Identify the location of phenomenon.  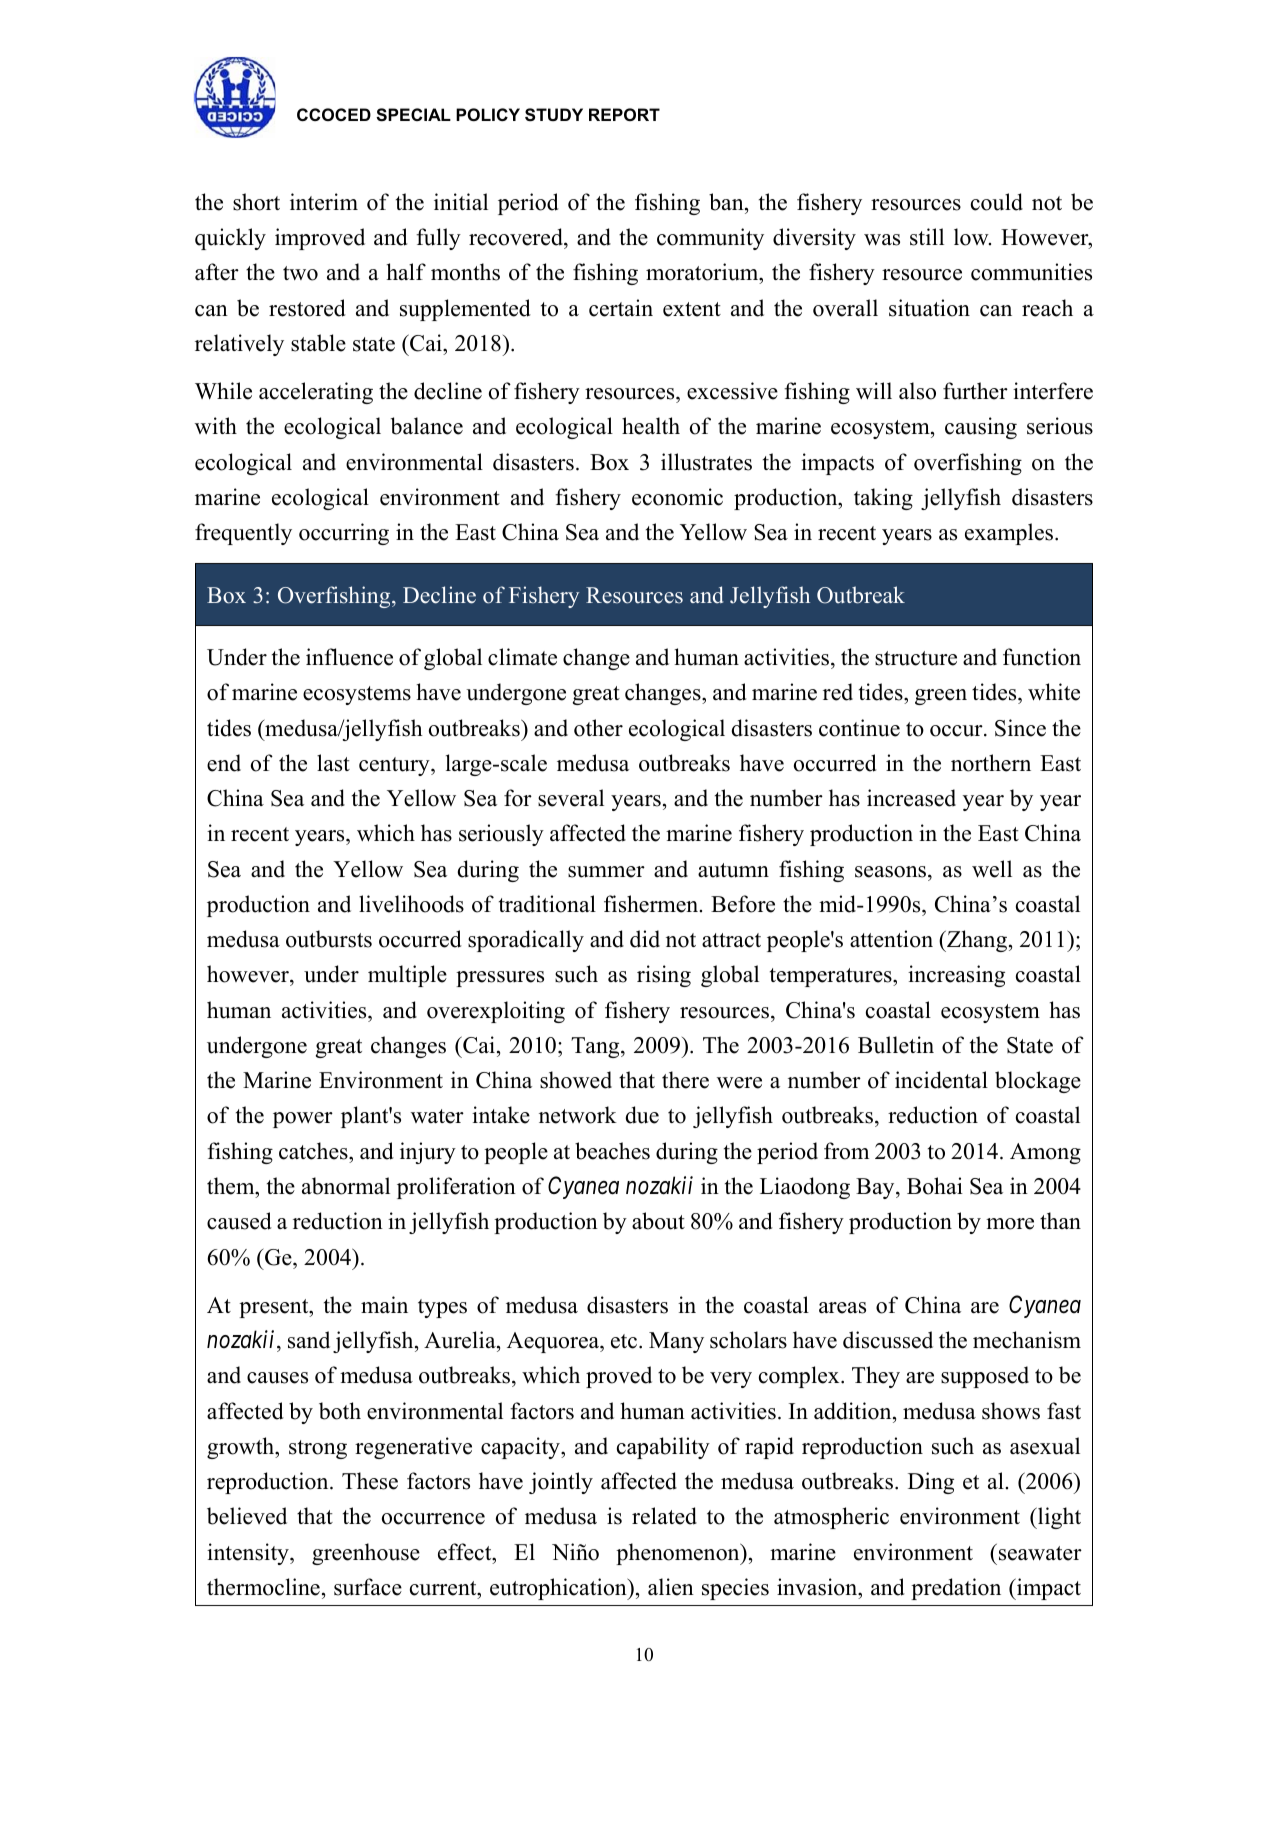
(679, 1554).
